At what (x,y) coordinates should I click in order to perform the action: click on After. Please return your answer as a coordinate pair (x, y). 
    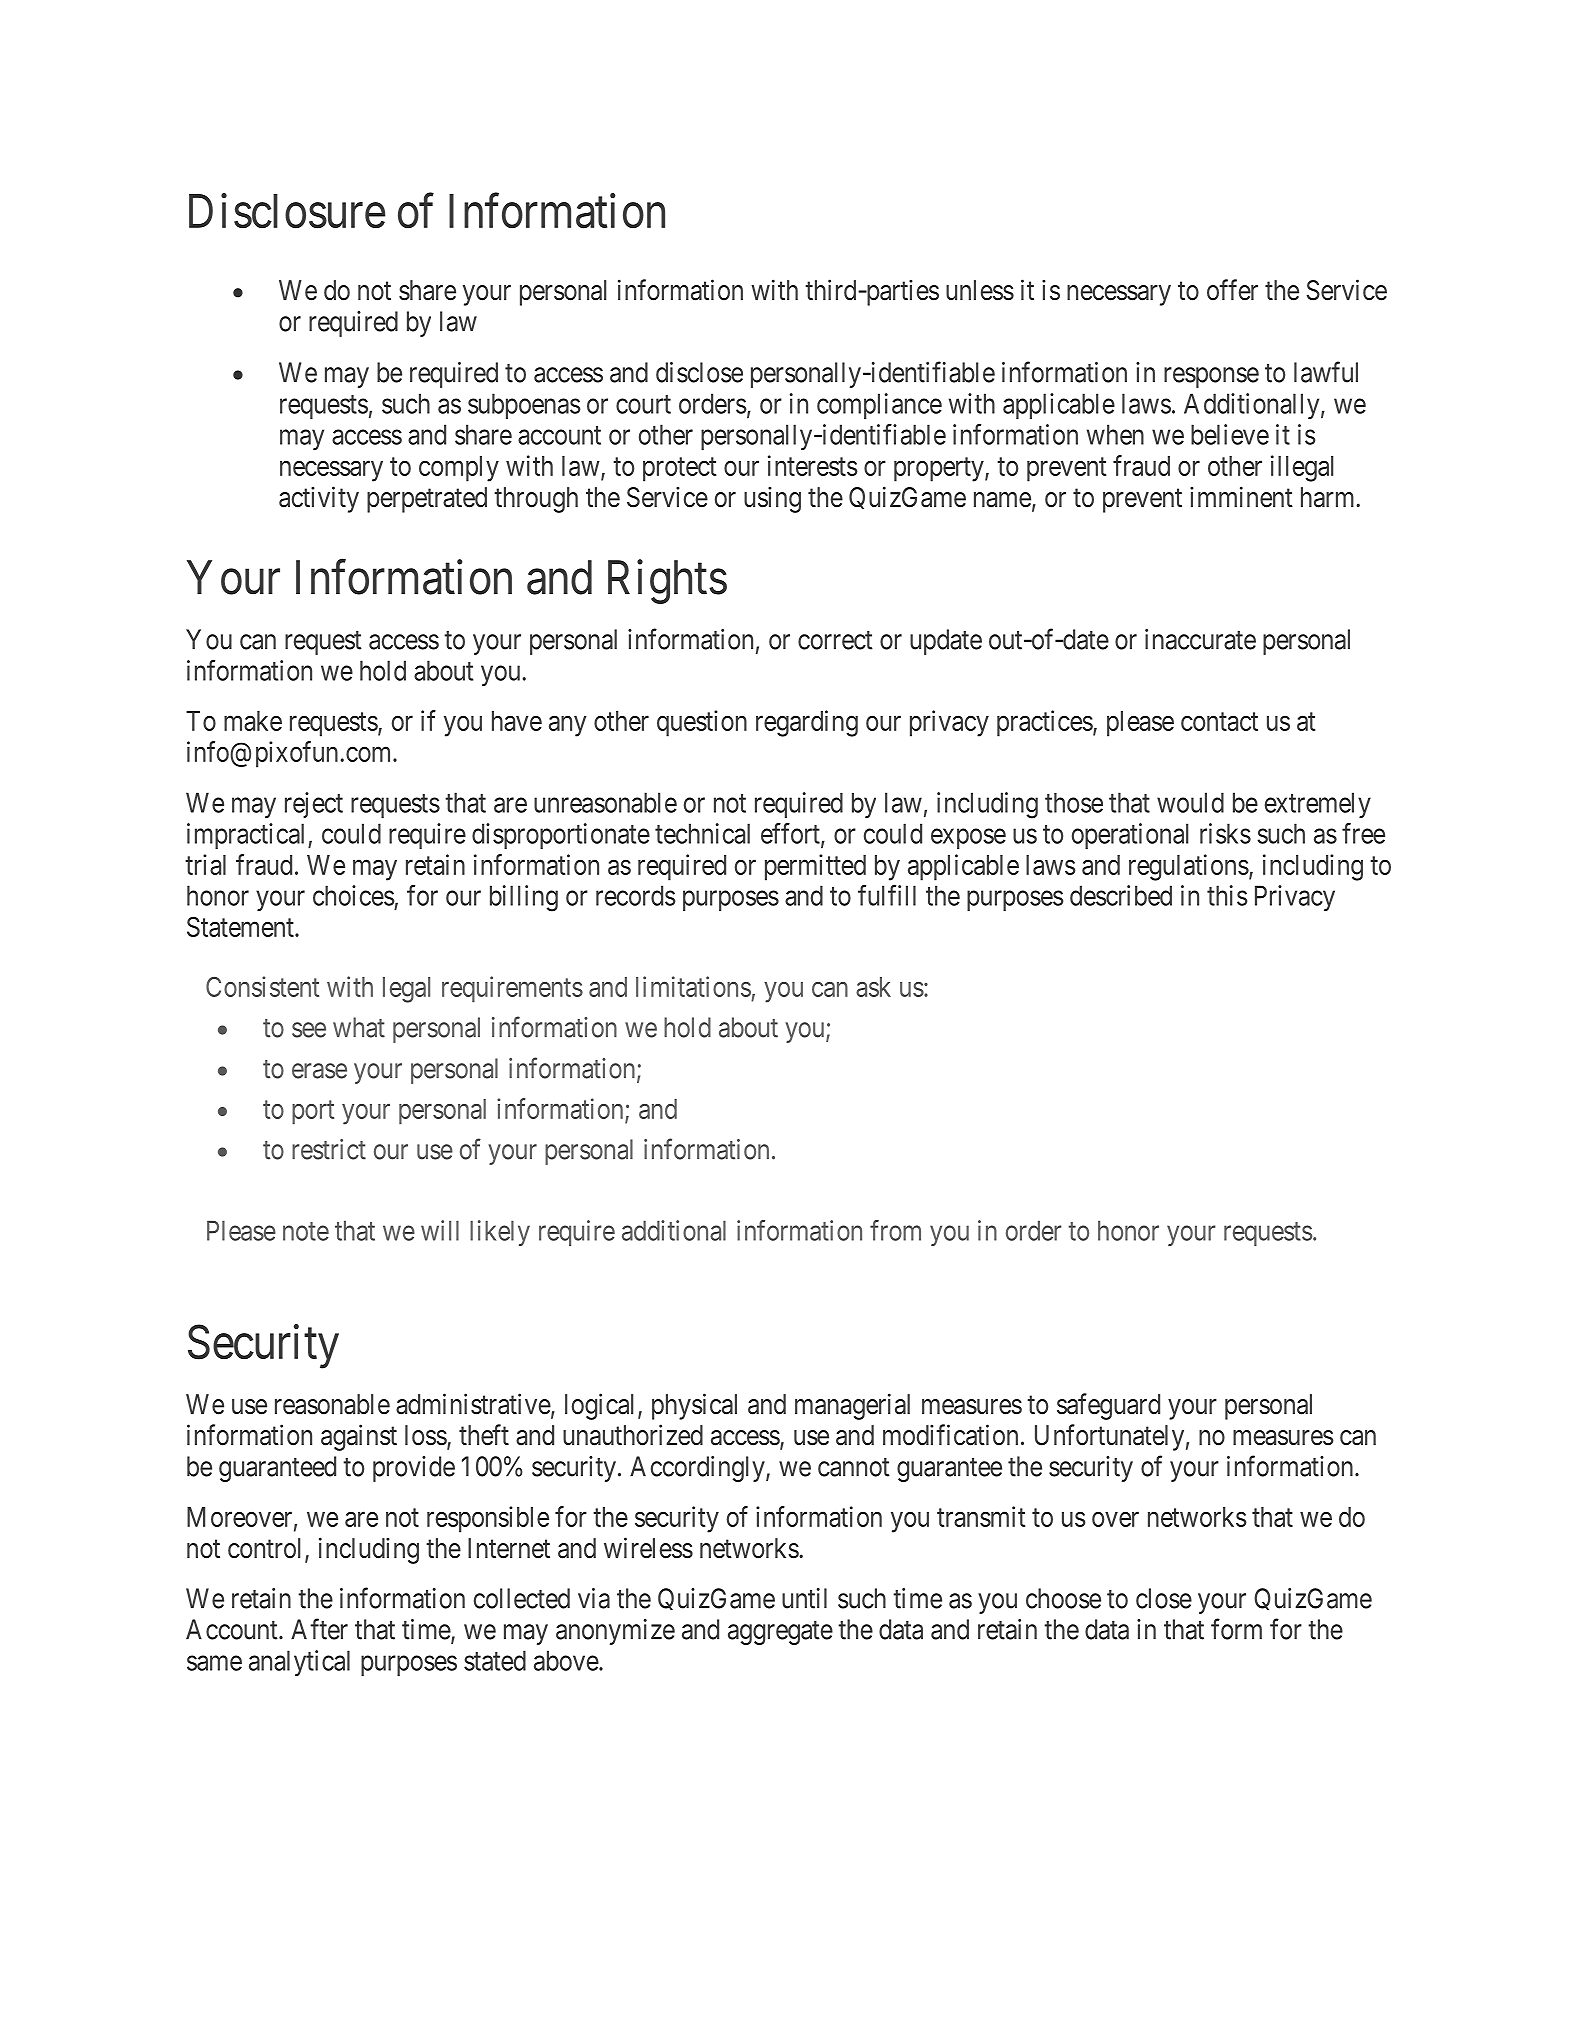
    Looking at the image, I should click on (319, 1629).
